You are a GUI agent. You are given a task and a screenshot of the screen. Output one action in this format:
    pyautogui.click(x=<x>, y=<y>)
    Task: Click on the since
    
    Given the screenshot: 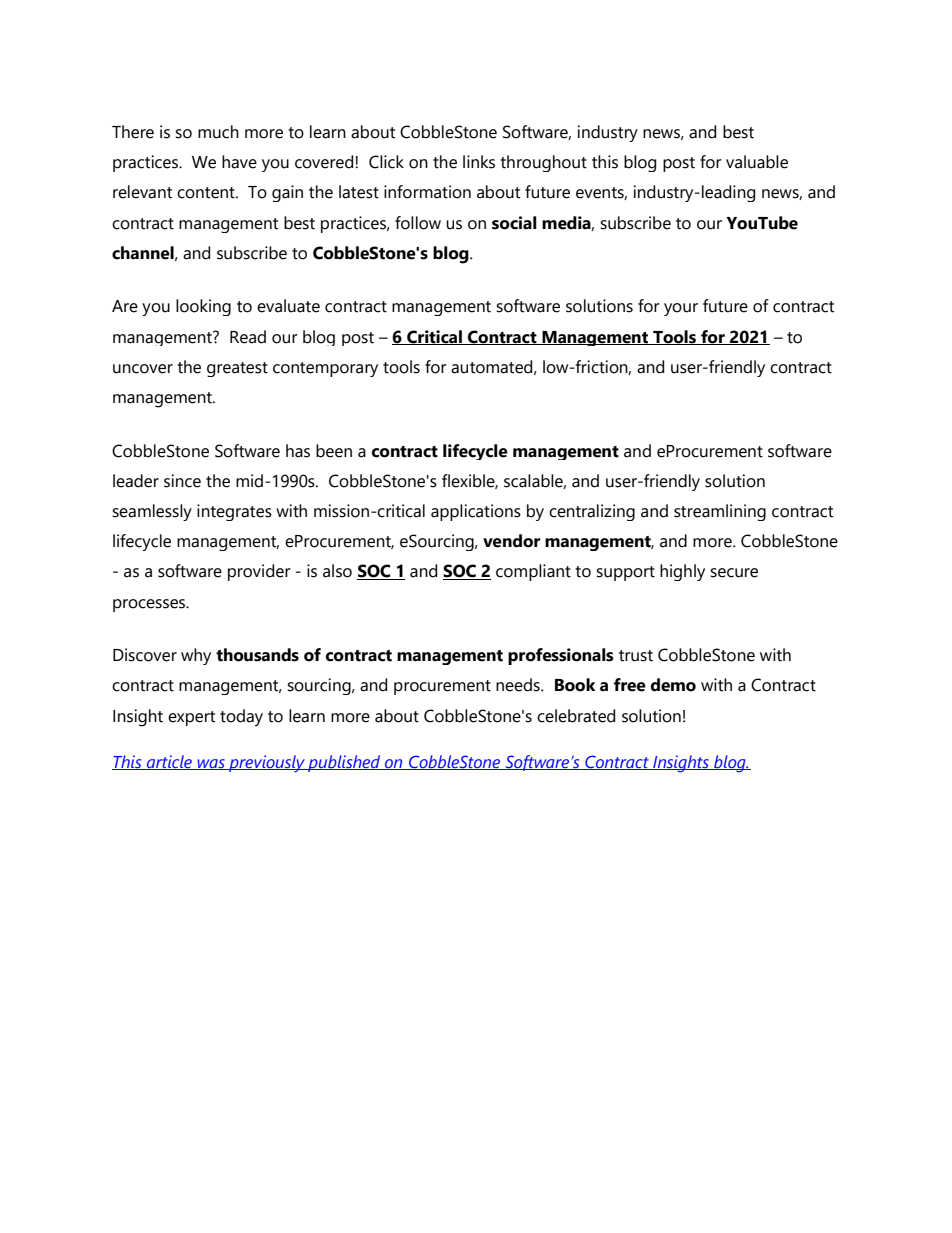 What is the action you would take?
    pyautogui.click(x=182, y=481)
